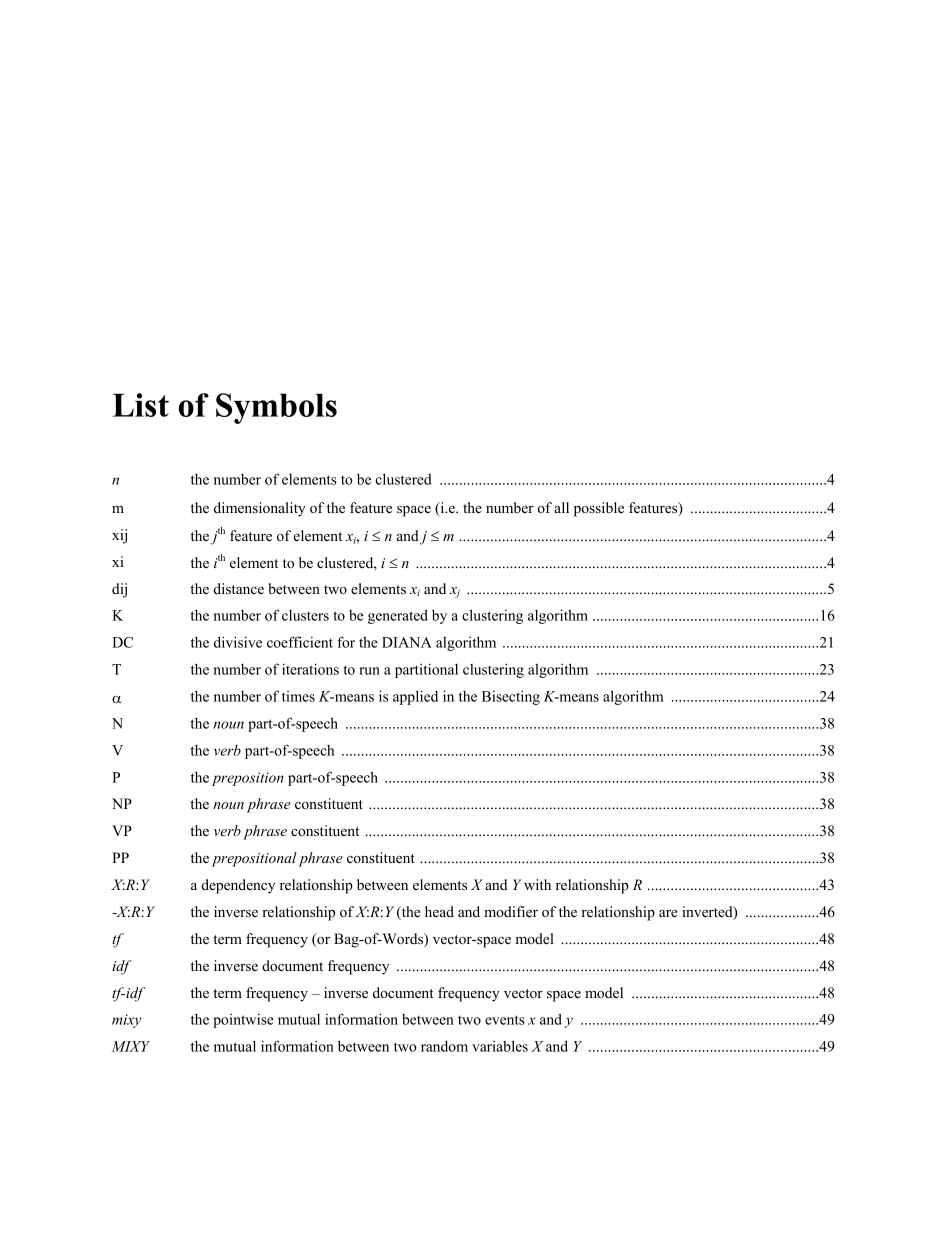 The height and width of the page is (1233, 952). Describe the element at coordinates (141, 405) in the page. I see `List` at that location.
